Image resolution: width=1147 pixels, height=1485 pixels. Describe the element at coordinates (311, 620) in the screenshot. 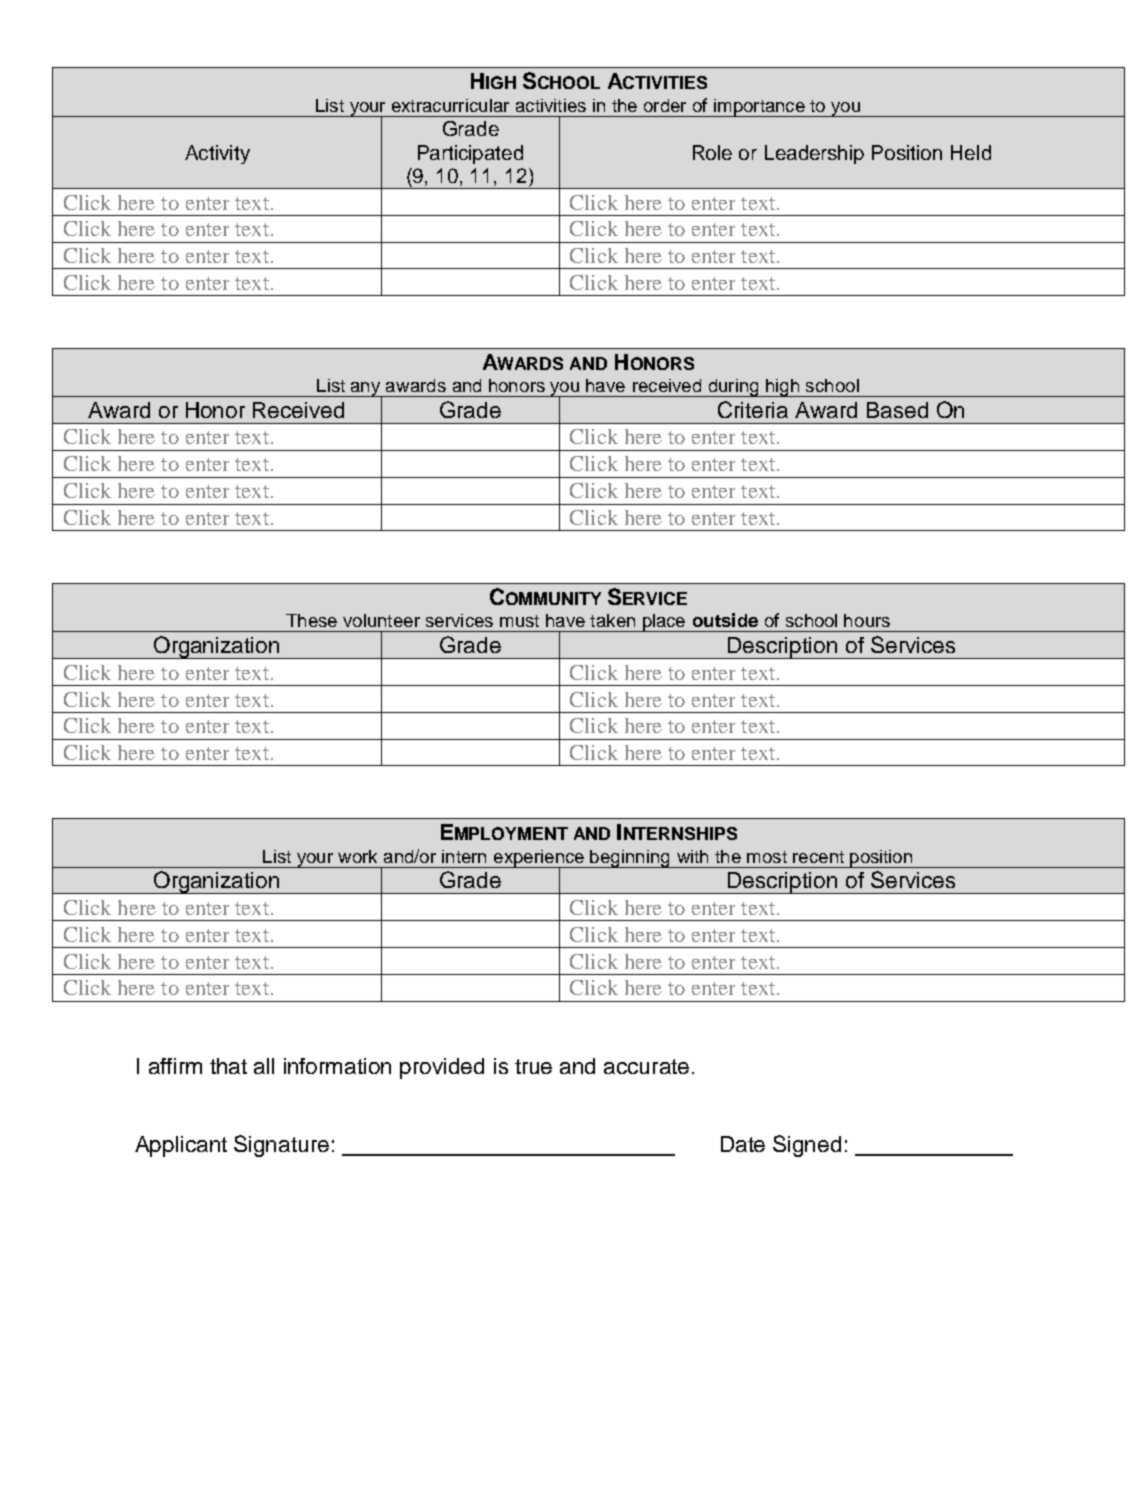

I see `These` at that location.
